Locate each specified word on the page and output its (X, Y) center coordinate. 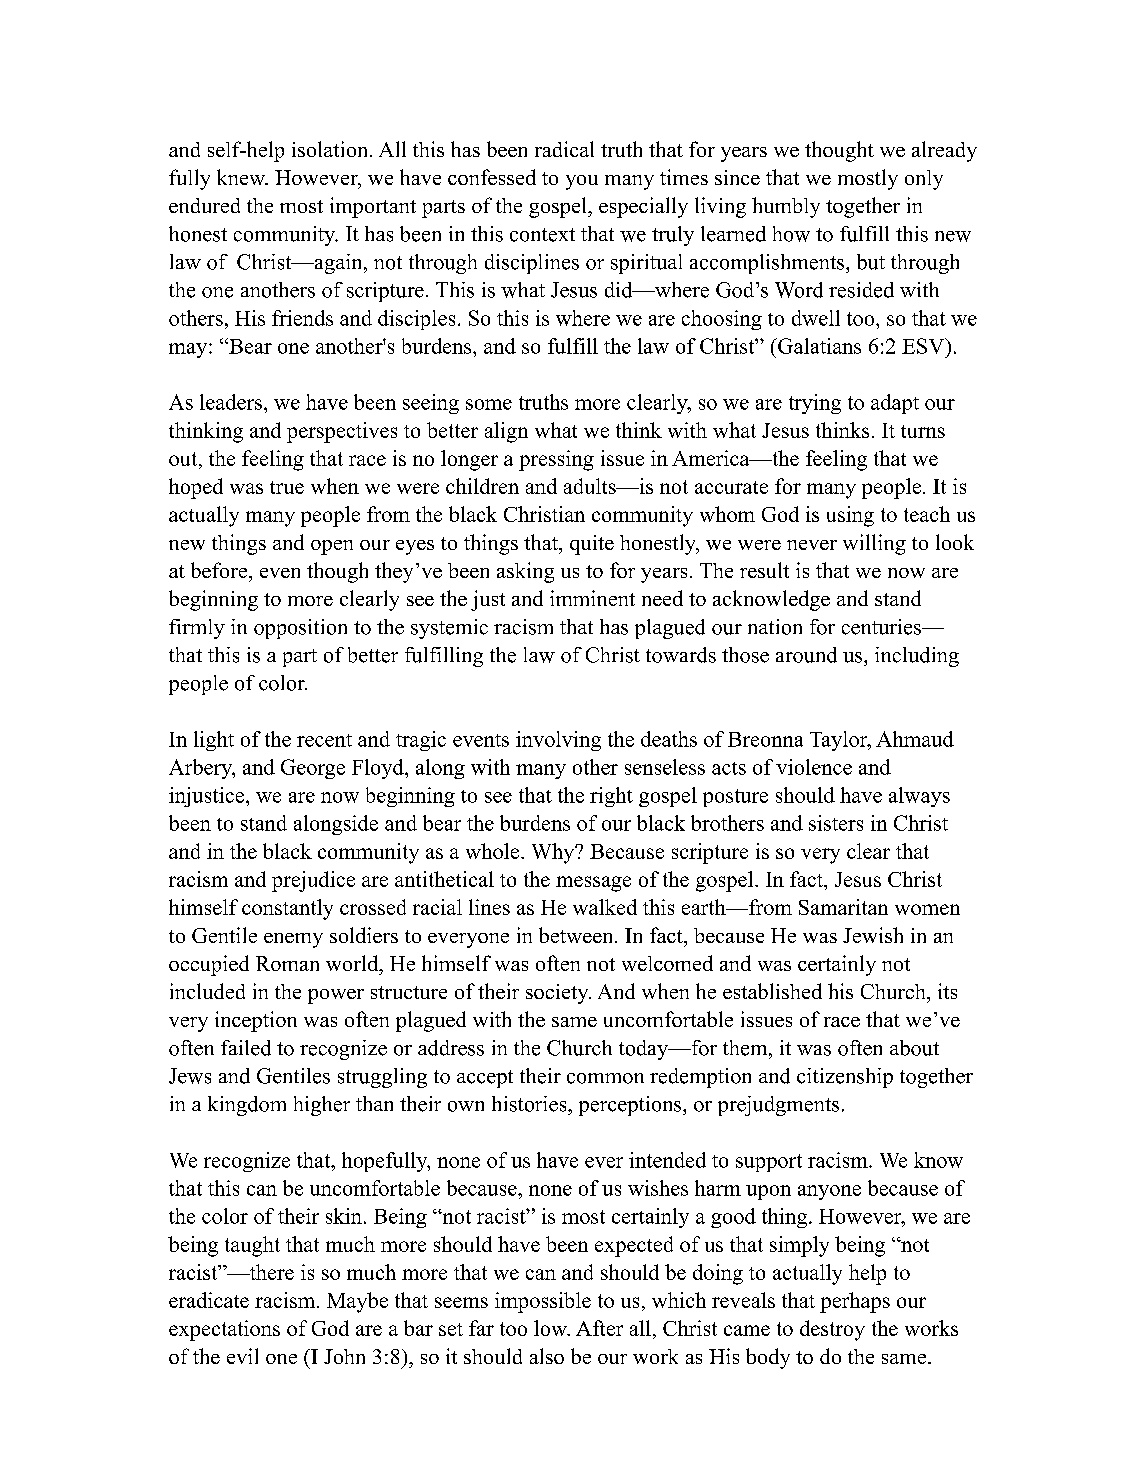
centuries (882, 627)
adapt (895, 404)
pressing (556, 460)
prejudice (313, 881)
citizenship (845, 1078)
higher (322, 1106)
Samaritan (843, 907)
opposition (300, 629)
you (582, 182)
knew (242, 177)
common (605, 1078)
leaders (231, 402)
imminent (592, 598)
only (924, 180)
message (593, 884)
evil (242, 1356)
